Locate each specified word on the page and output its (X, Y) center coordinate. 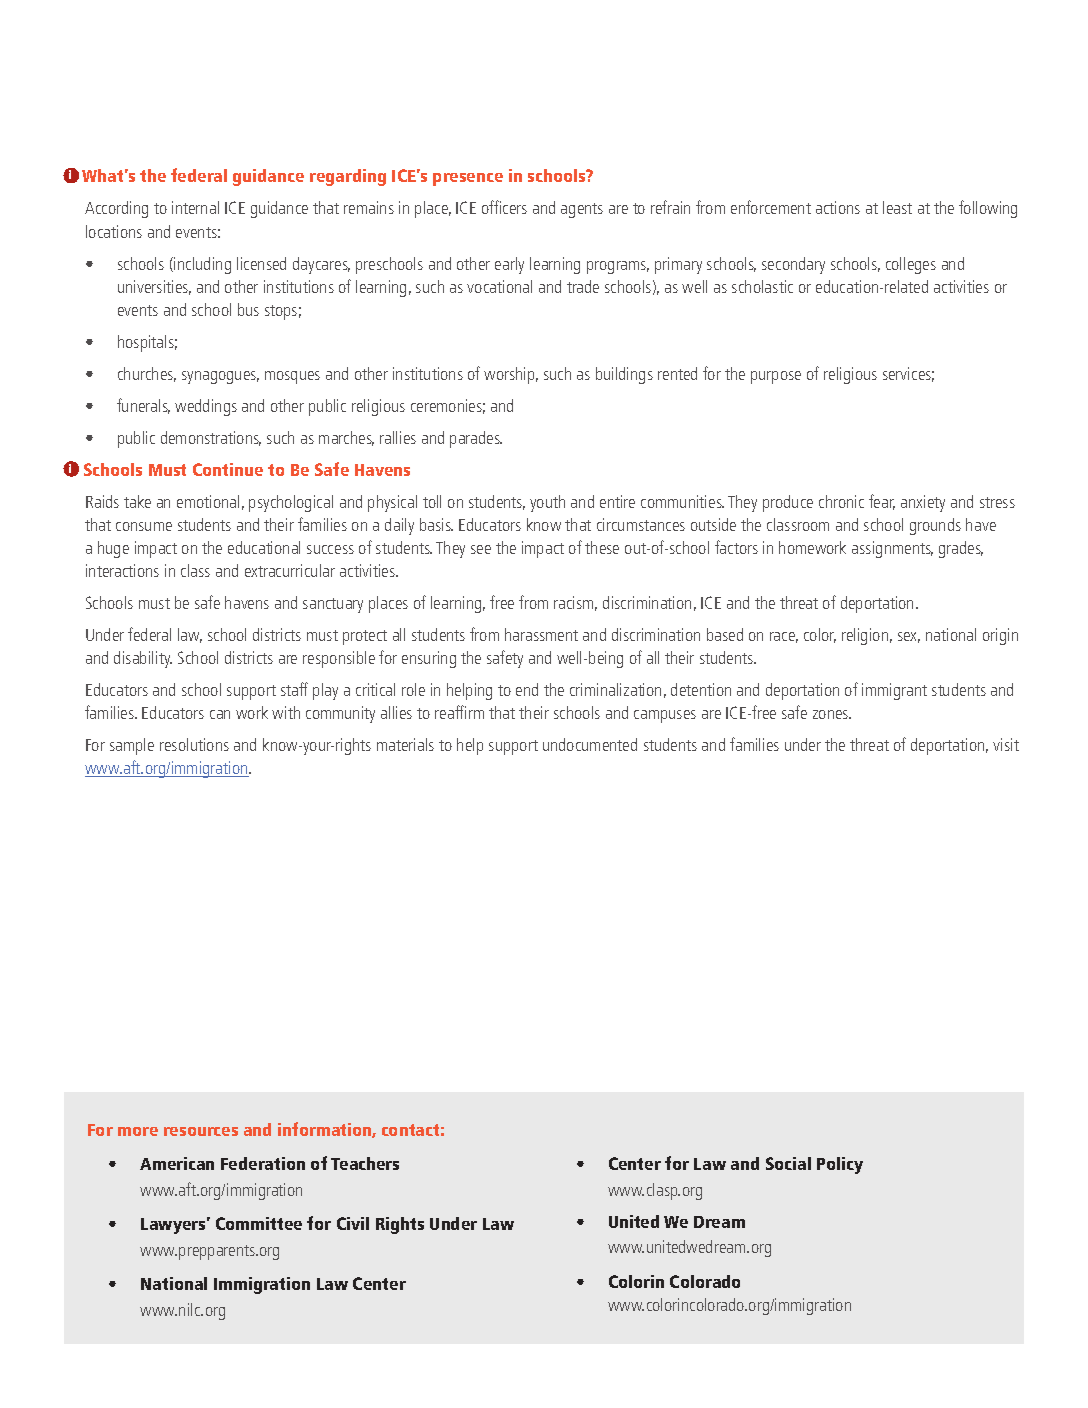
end (527, 689)
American (177, 1163)
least (897, 207)
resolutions (194, 744)
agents (582, 210)
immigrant (894, 691)
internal (195, 207)
